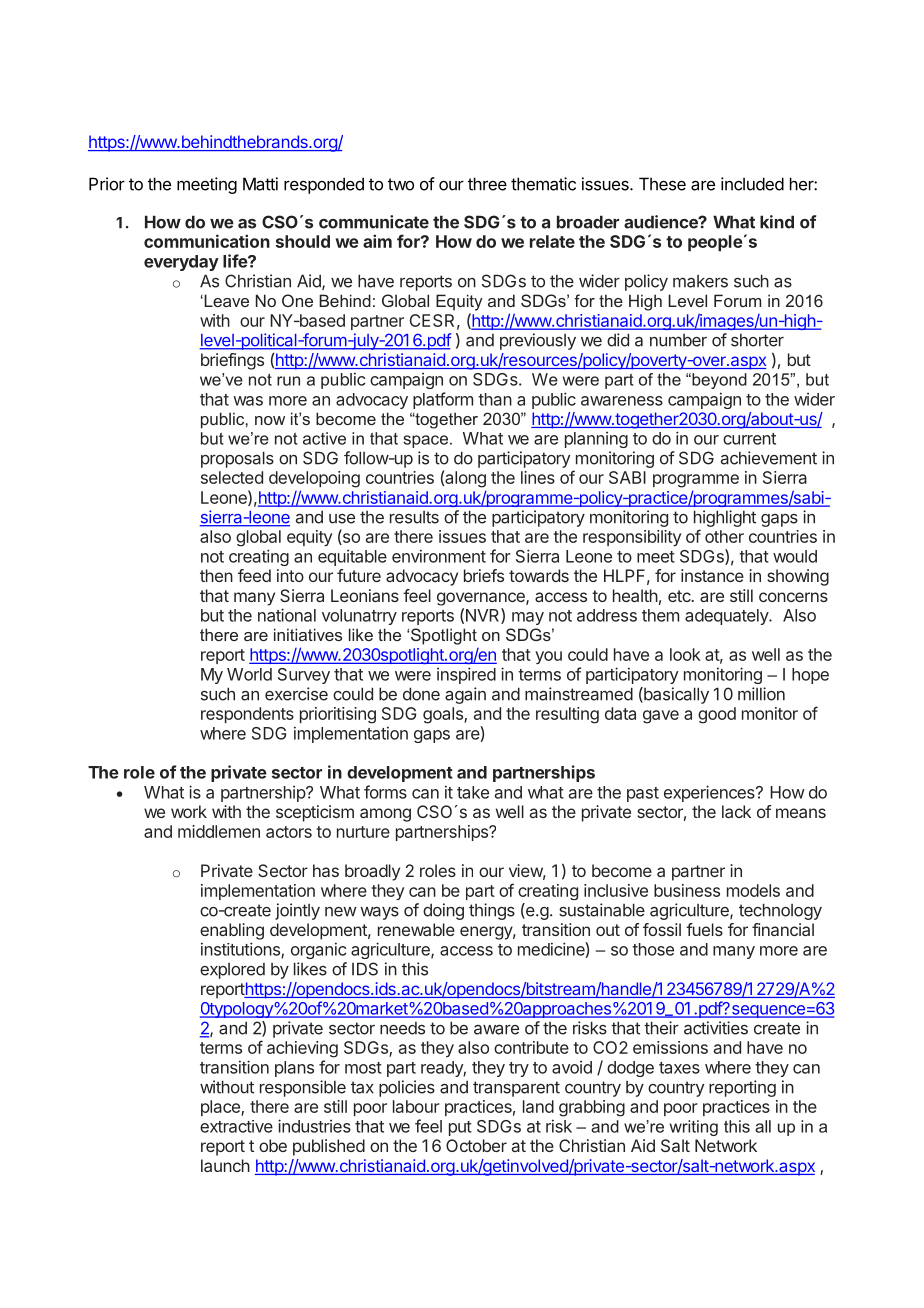 Image resolution: width=924 pixels, height=1308 pixels. What do you see at coordinates (487, 184) in the document?
I see `three` at bounding box center [487, 184].
